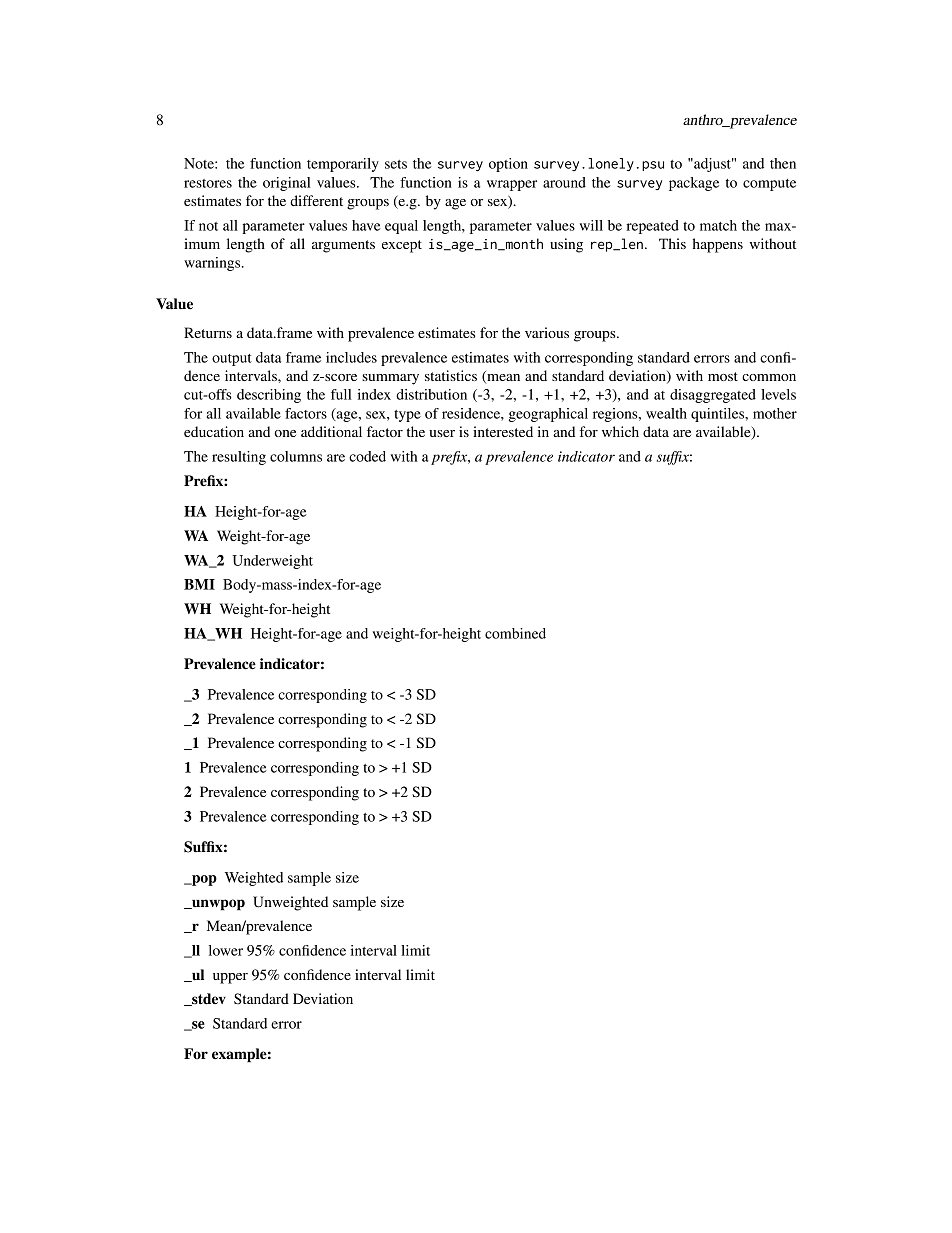 The height and width of the screenshot is (1233, 952). I want to click on interested, so click(503, 431).
